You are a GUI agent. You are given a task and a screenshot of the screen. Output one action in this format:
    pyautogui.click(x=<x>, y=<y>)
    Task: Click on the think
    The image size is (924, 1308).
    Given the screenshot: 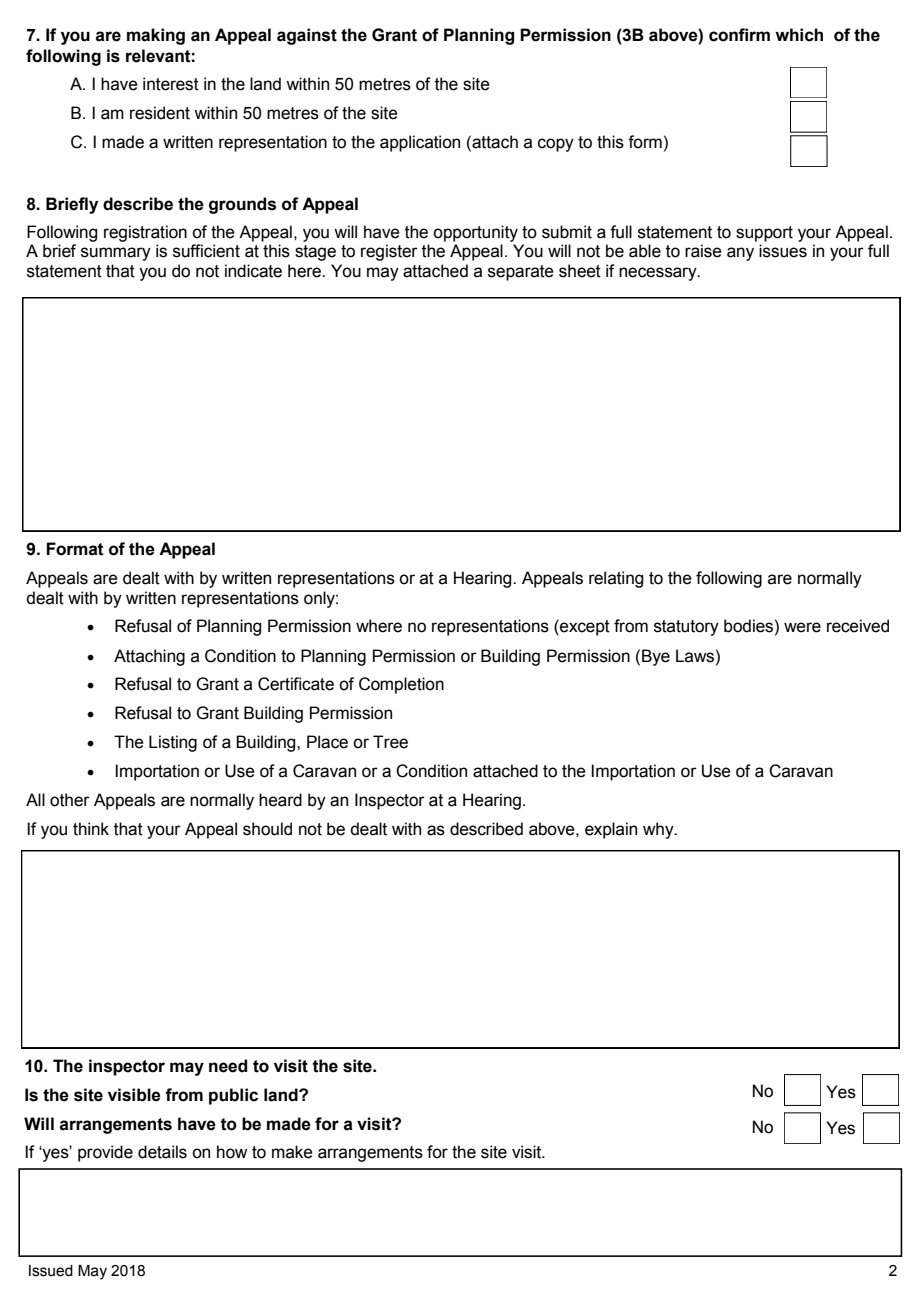 What is the action you would take?
    pyautogui.click(x=91, y=829)
